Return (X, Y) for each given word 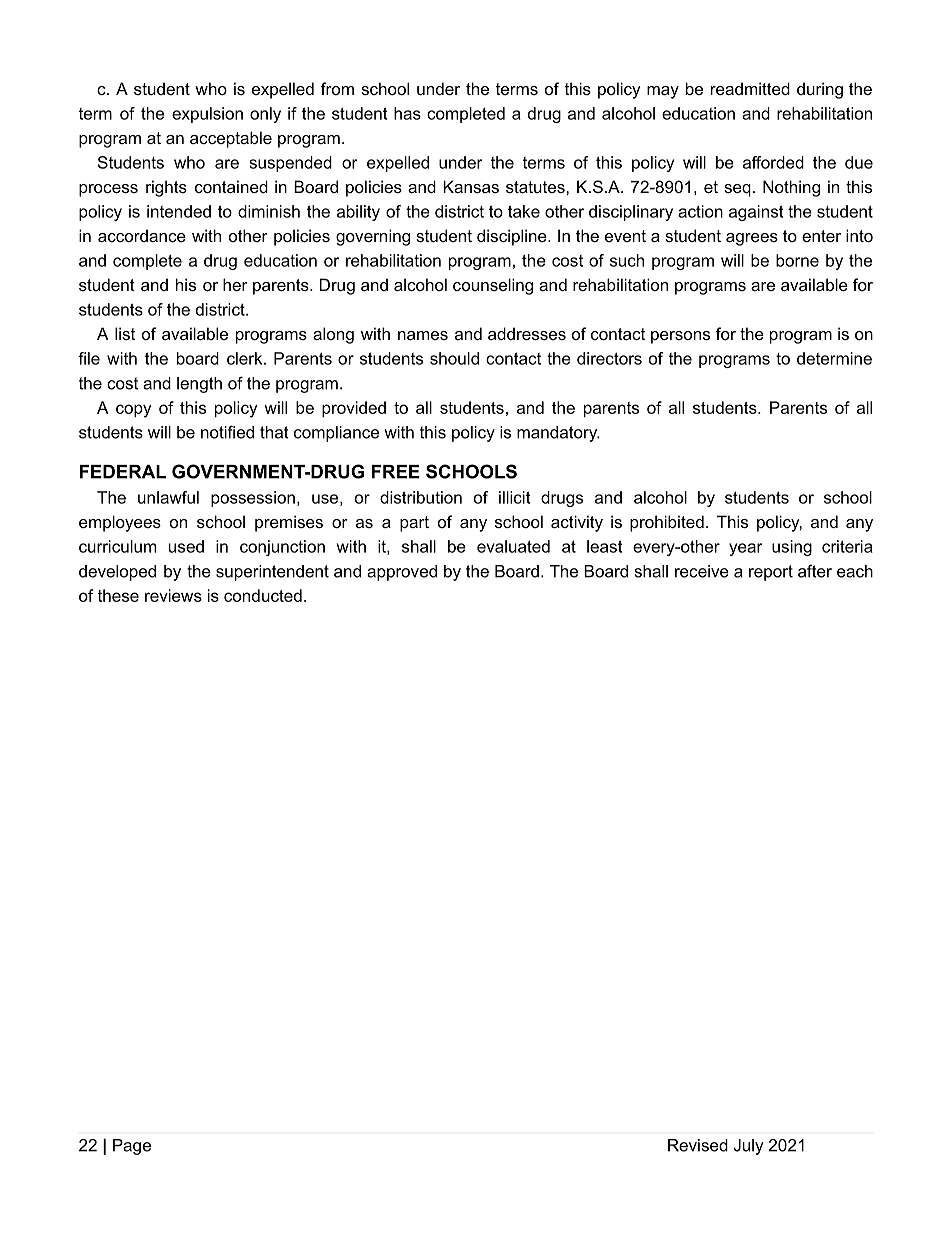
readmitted (750, 88)
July (748, 1147)
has (407, 113)
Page (132, 1147)
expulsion (207, 115)
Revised (698, 1145)
